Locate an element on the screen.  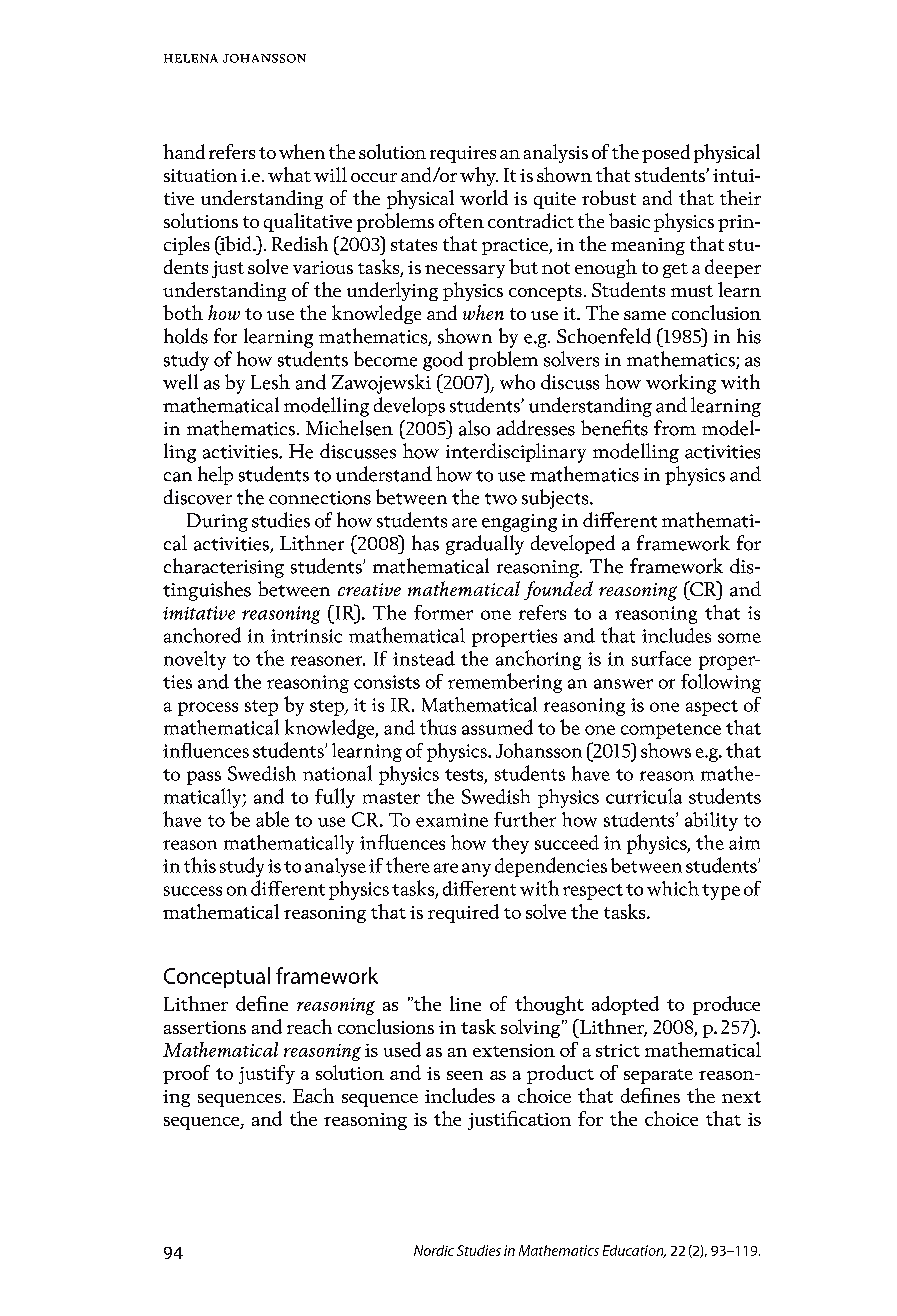
which is located at coordinates (673, 888).
